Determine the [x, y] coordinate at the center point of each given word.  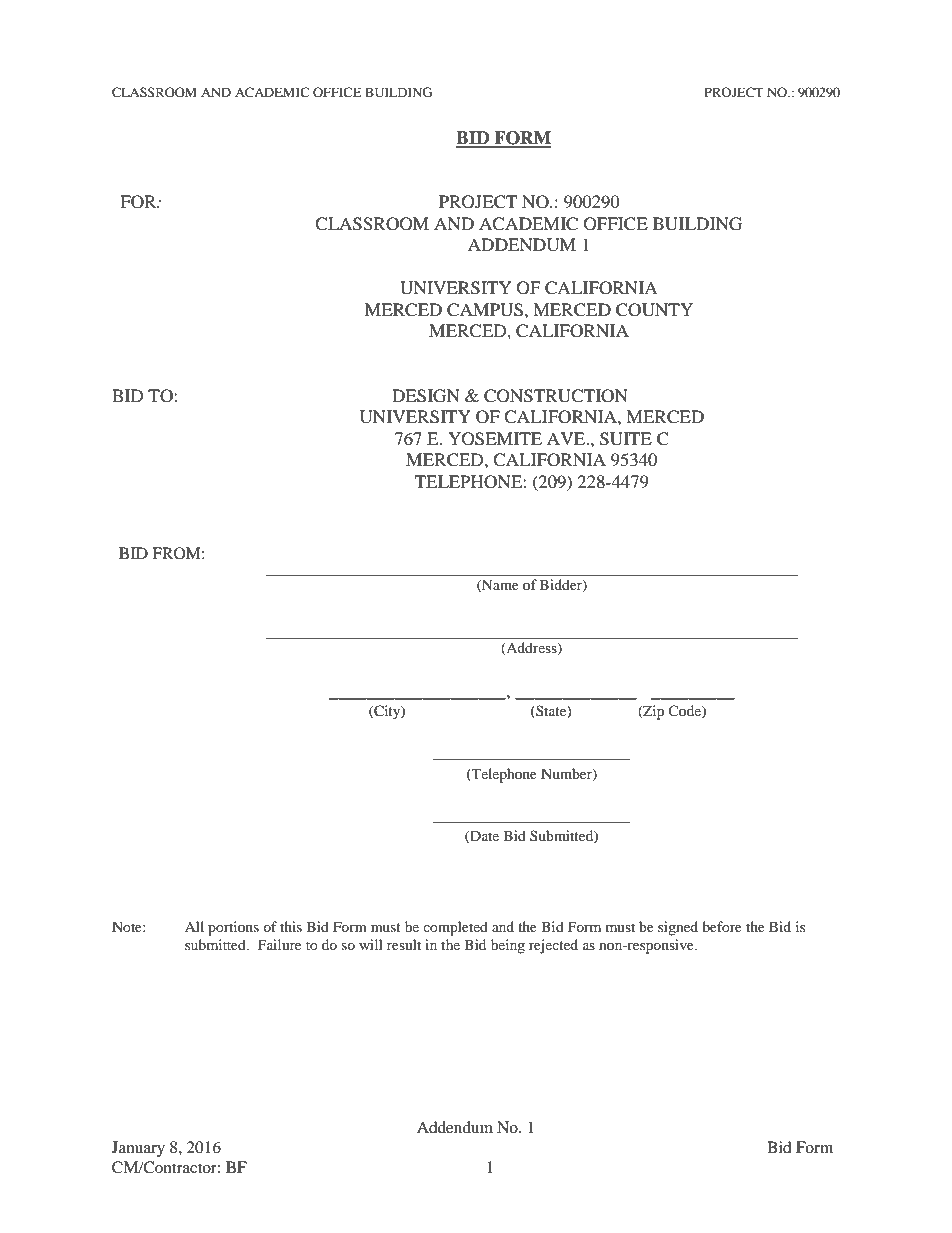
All [194, 926]
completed [455, 928]
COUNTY [654, 310]
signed [678, 928]
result [404, 944]
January [138, 1149]
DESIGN [426, 396]
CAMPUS [485, 310]
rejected [553, 946]
